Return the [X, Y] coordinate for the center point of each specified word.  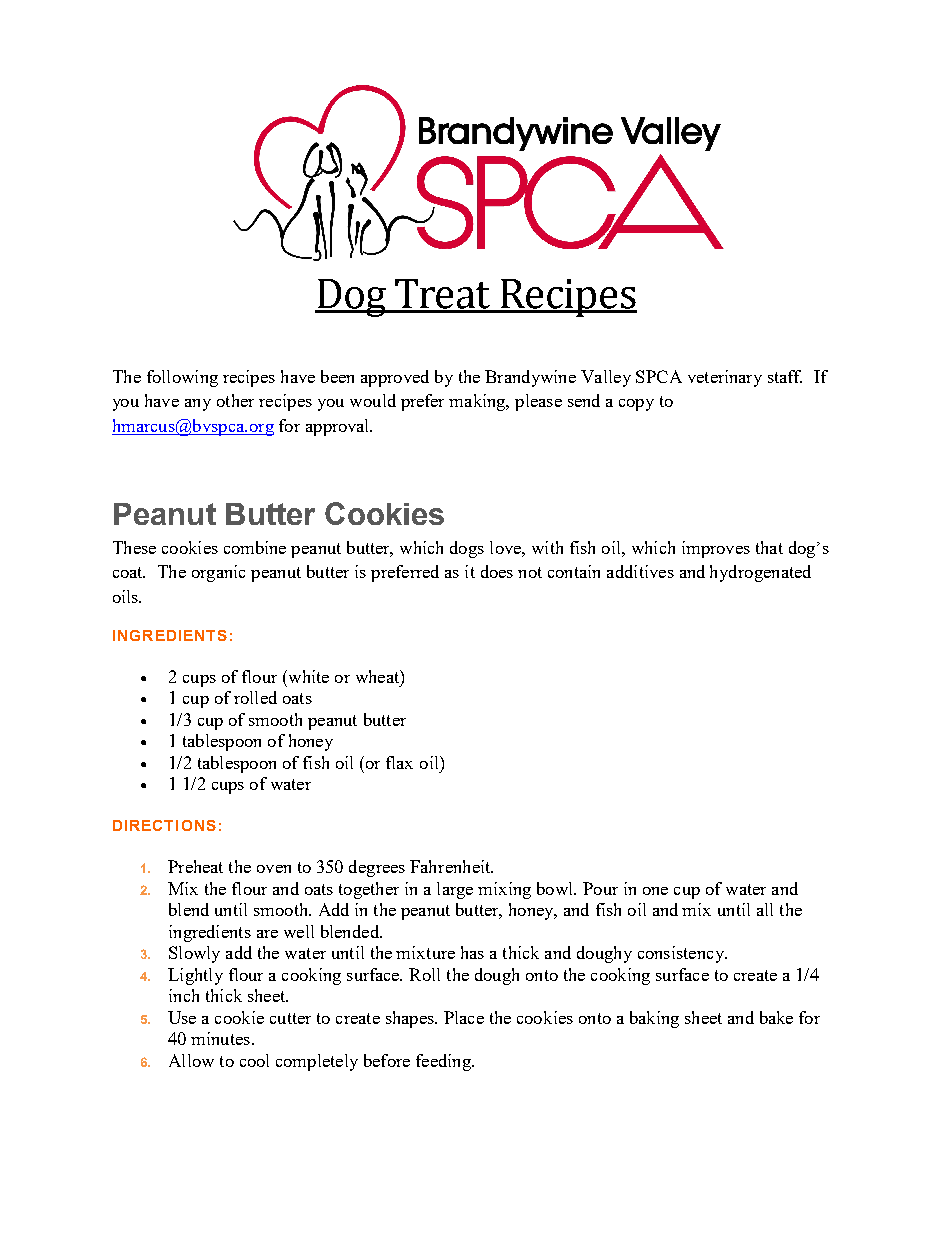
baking [654, 1019]
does [497, 571]
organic [218, 573]
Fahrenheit [451, 866]
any [198, 405]
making [478, 402]
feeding [444, 1062]
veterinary [725, 378]
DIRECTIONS [164, 825]
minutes [220, 1038]
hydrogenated [760, 573]
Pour [600, 888]
